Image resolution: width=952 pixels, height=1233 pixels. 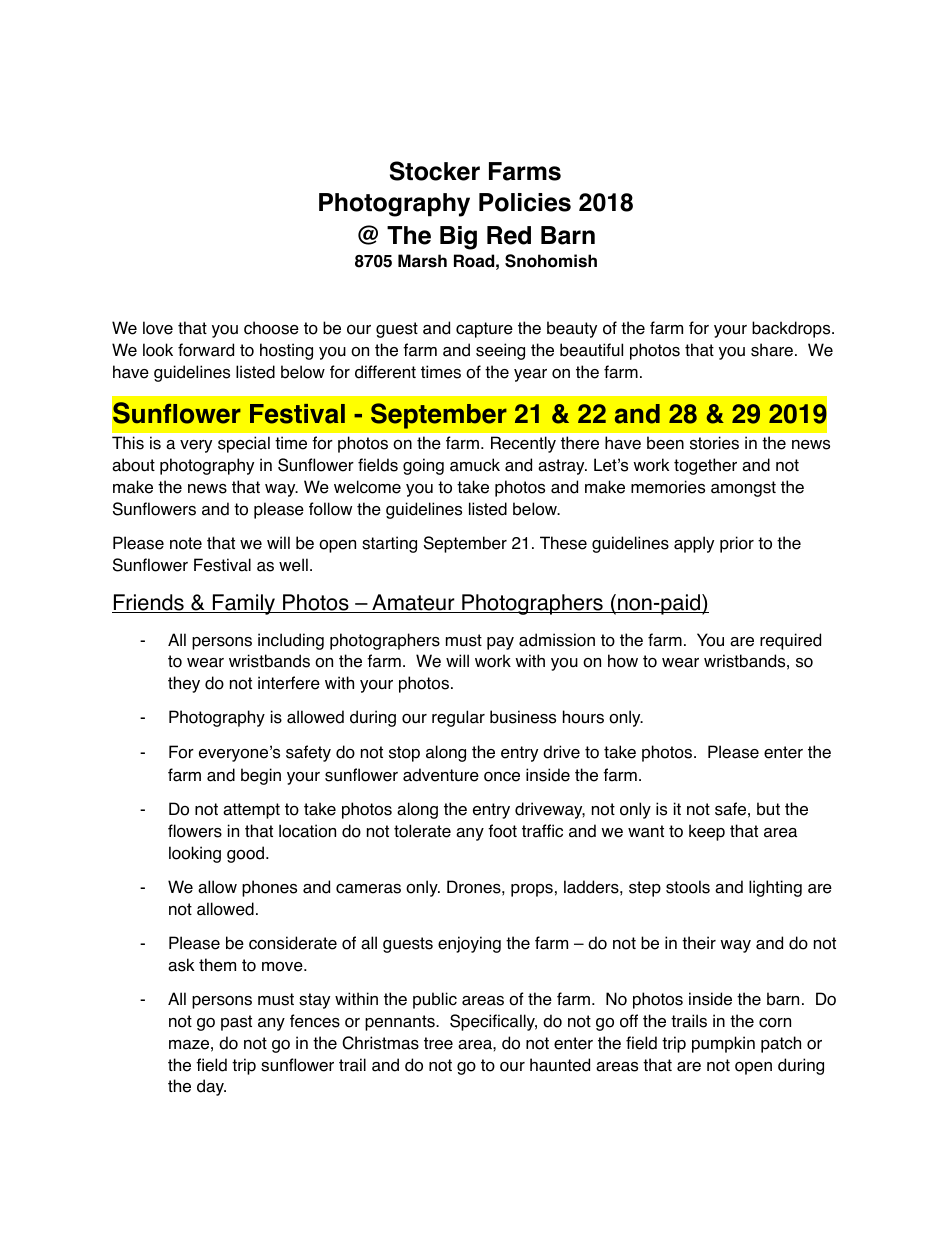 What do you see at coordinates (551, 261) in the page?
I see `Snohomish` at bounding box center [551, 261].
